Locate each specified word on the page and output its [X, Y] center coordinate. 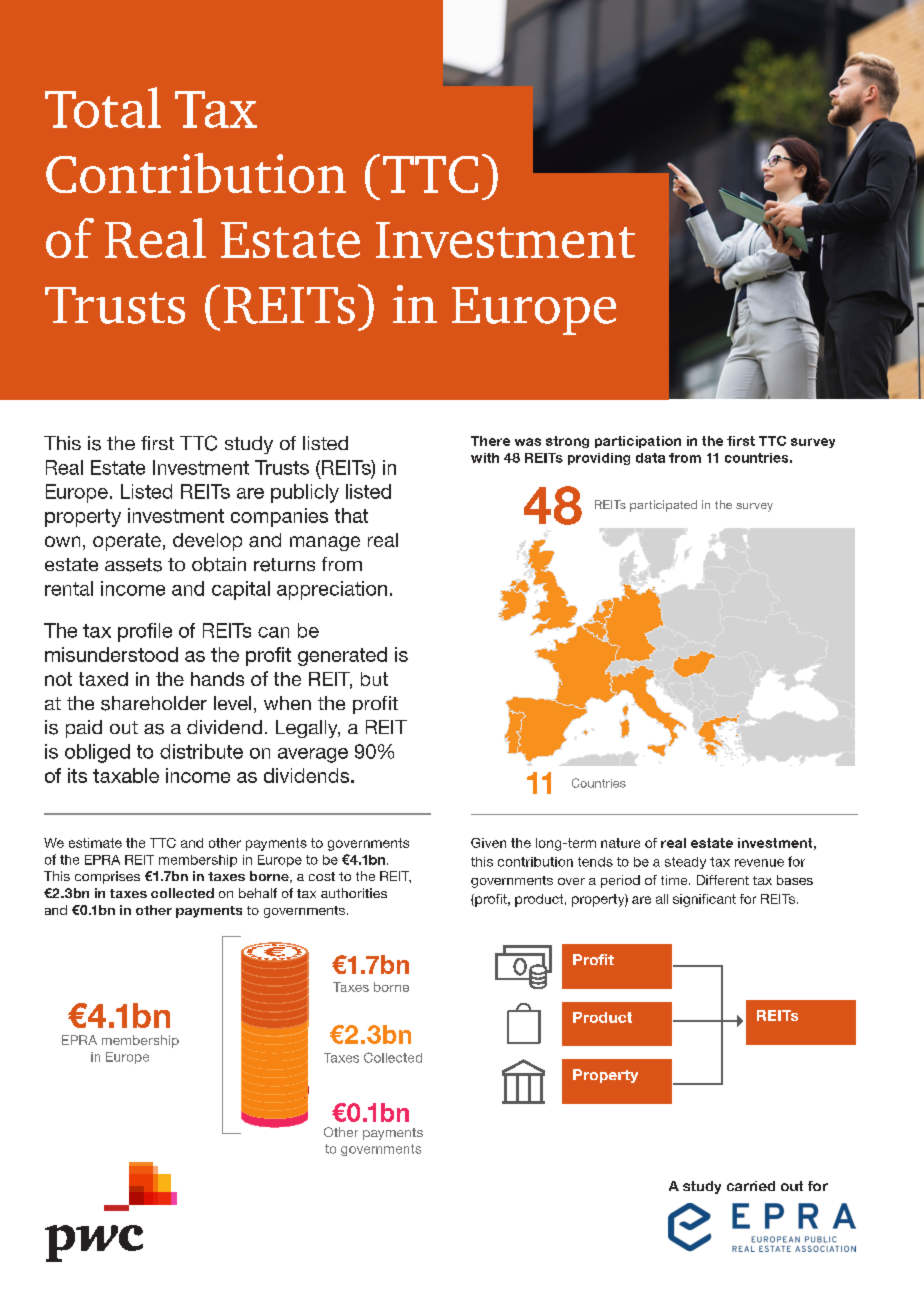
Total [103, 107]
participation [638, 442]
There [490, 441]
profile [145, 632]
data [650, 458]
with [485, 458]
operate [127, 542]
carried [751, 1186]
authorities [354, 893]
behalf [258, 893]
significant [704, 900]
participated [663, 506]
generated [342, 656]
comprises [107, 877]
